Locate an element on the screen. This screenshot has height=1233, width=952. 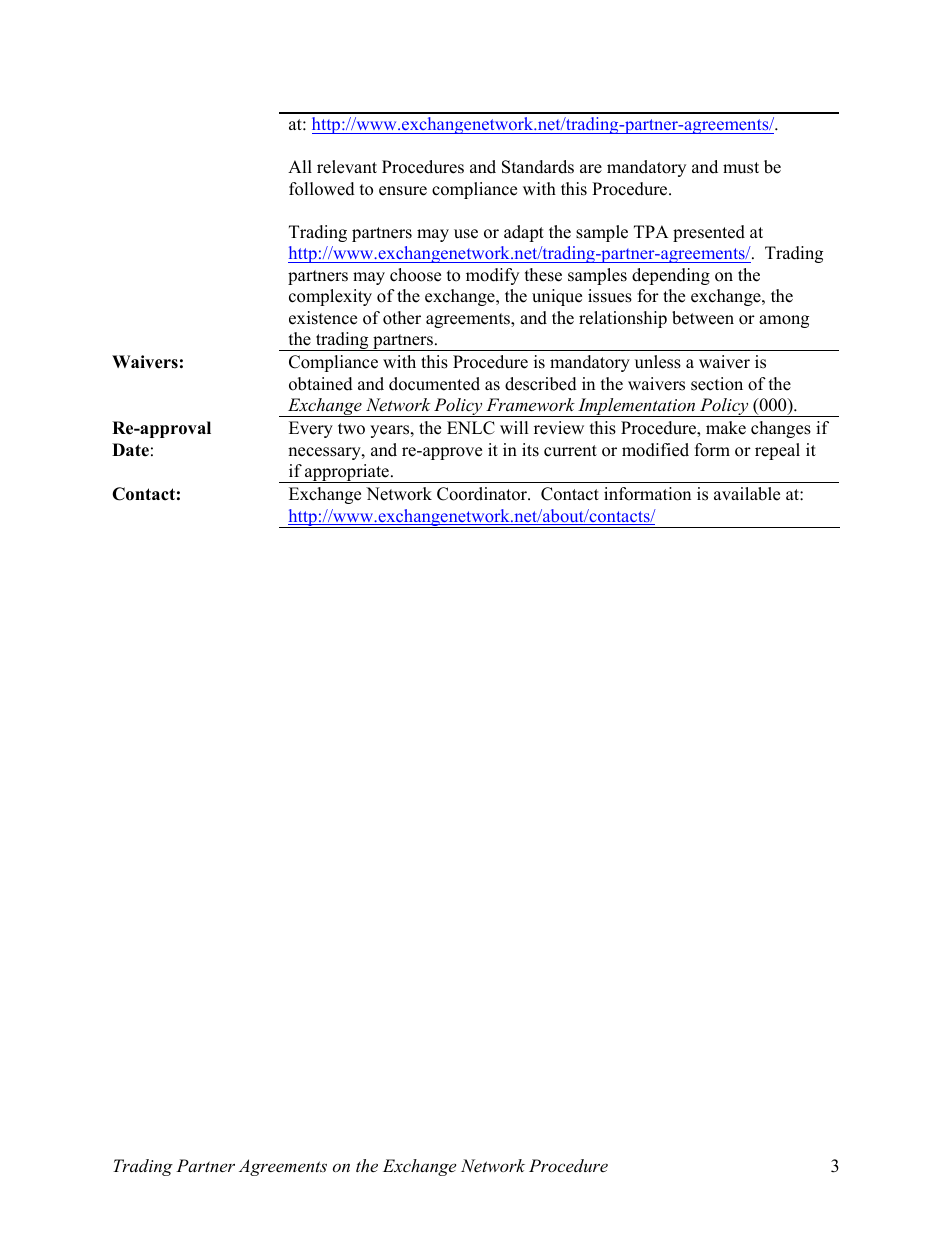
presented is located at coordinates (709, 233).
